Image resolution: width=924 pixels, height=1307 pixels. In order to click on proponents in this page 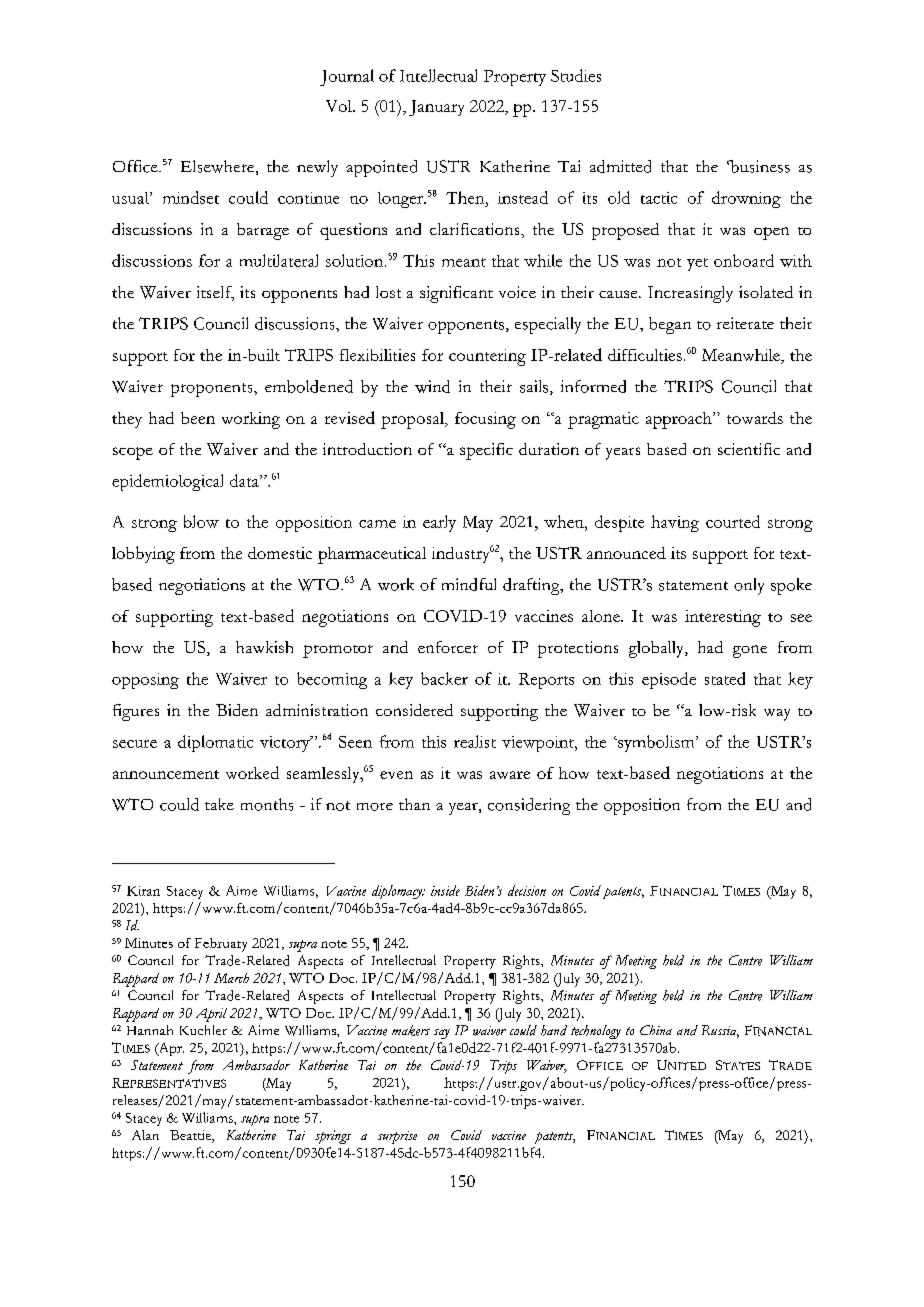, I will do `click(213, 390)`.
